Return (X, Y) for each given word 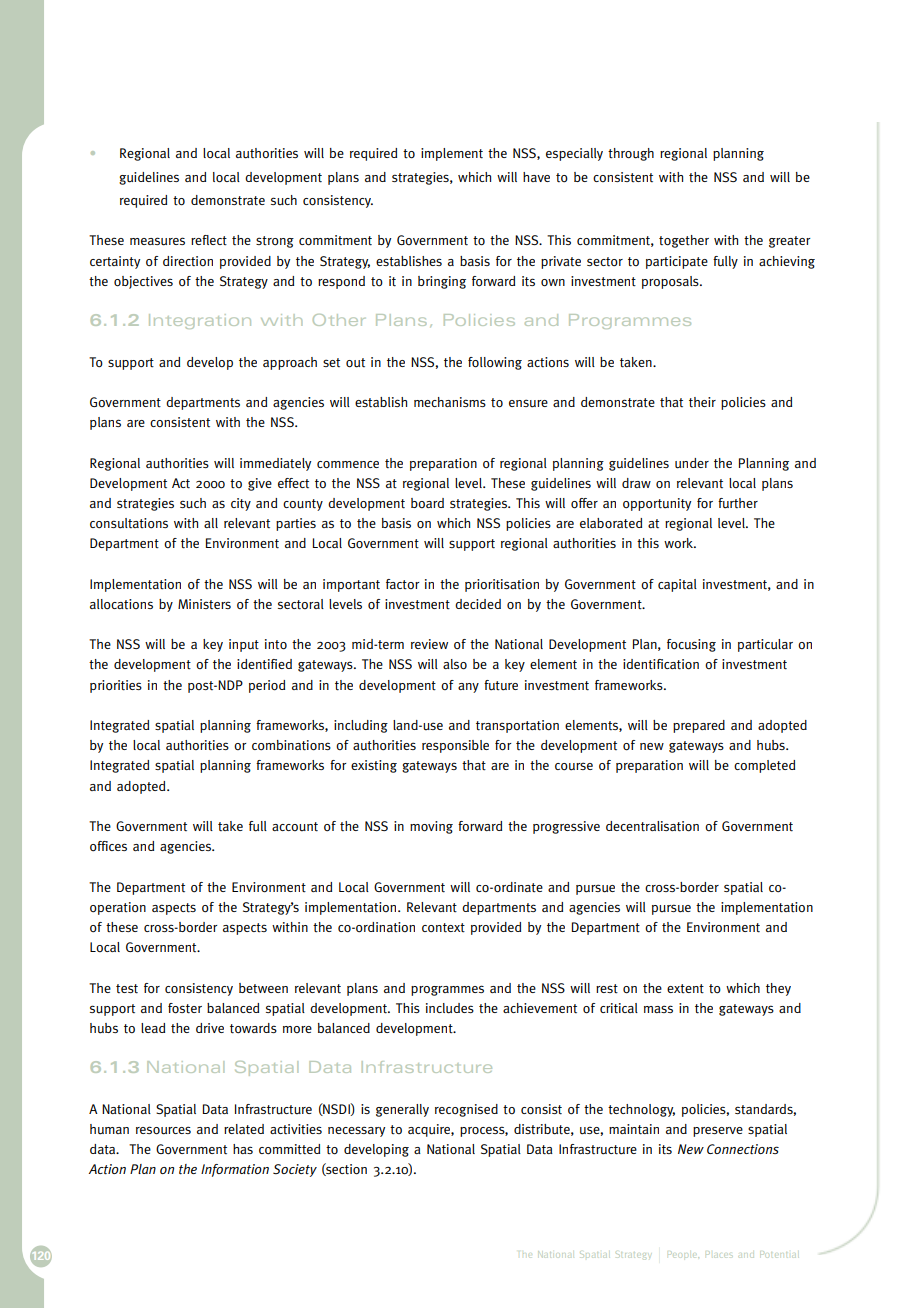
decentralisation (652, 826)
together (684, 241)
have (536, 177)
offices (108, 846)
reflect (209, 240)
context (443, 928)
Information (235, 1170)
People (683, 1256)
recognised (466, 1110)
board (427, 503)
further (738, 503)
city (241, 504)
